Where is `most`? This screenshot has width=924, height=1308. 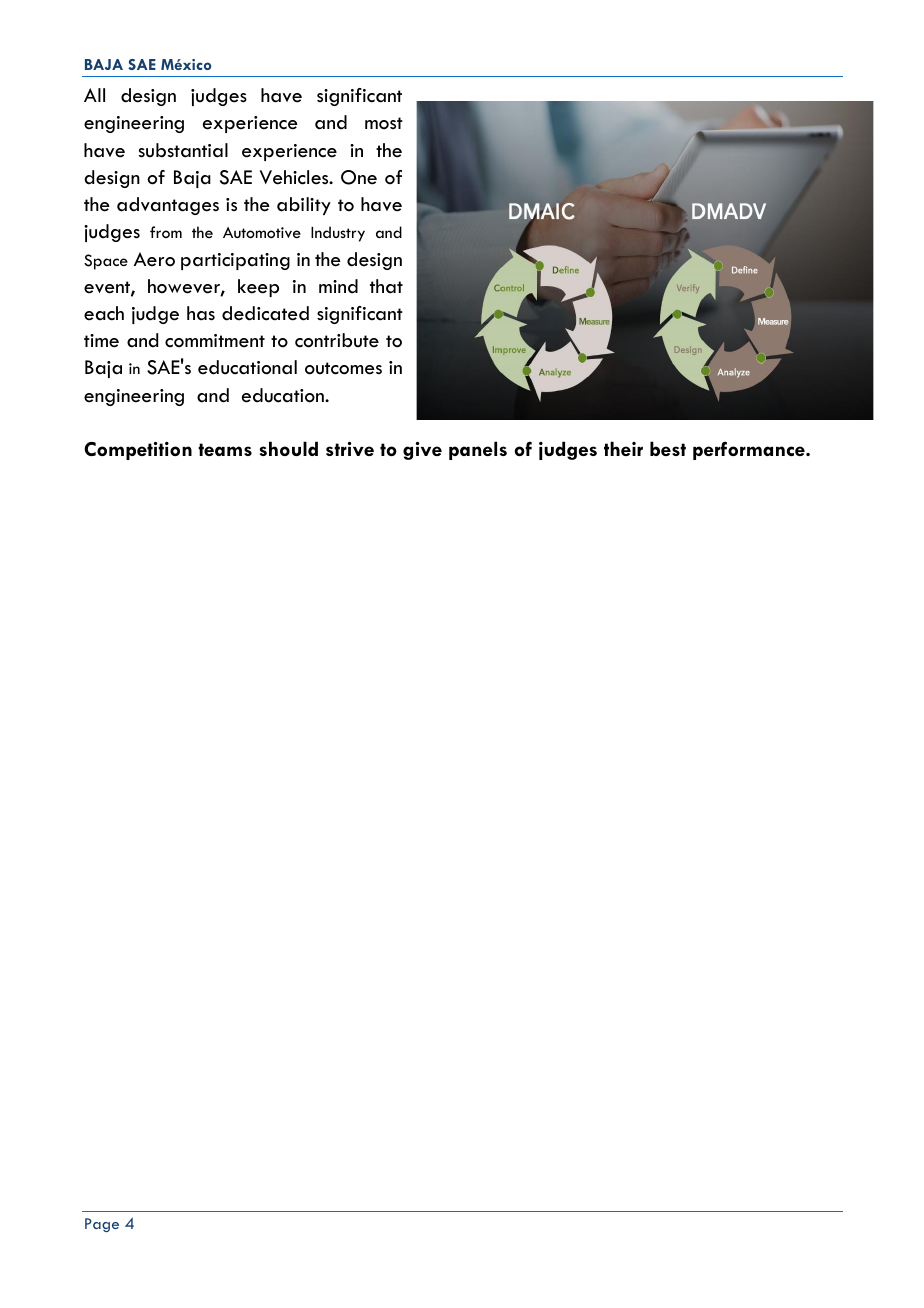
most is located at coordinates (384, 123).
